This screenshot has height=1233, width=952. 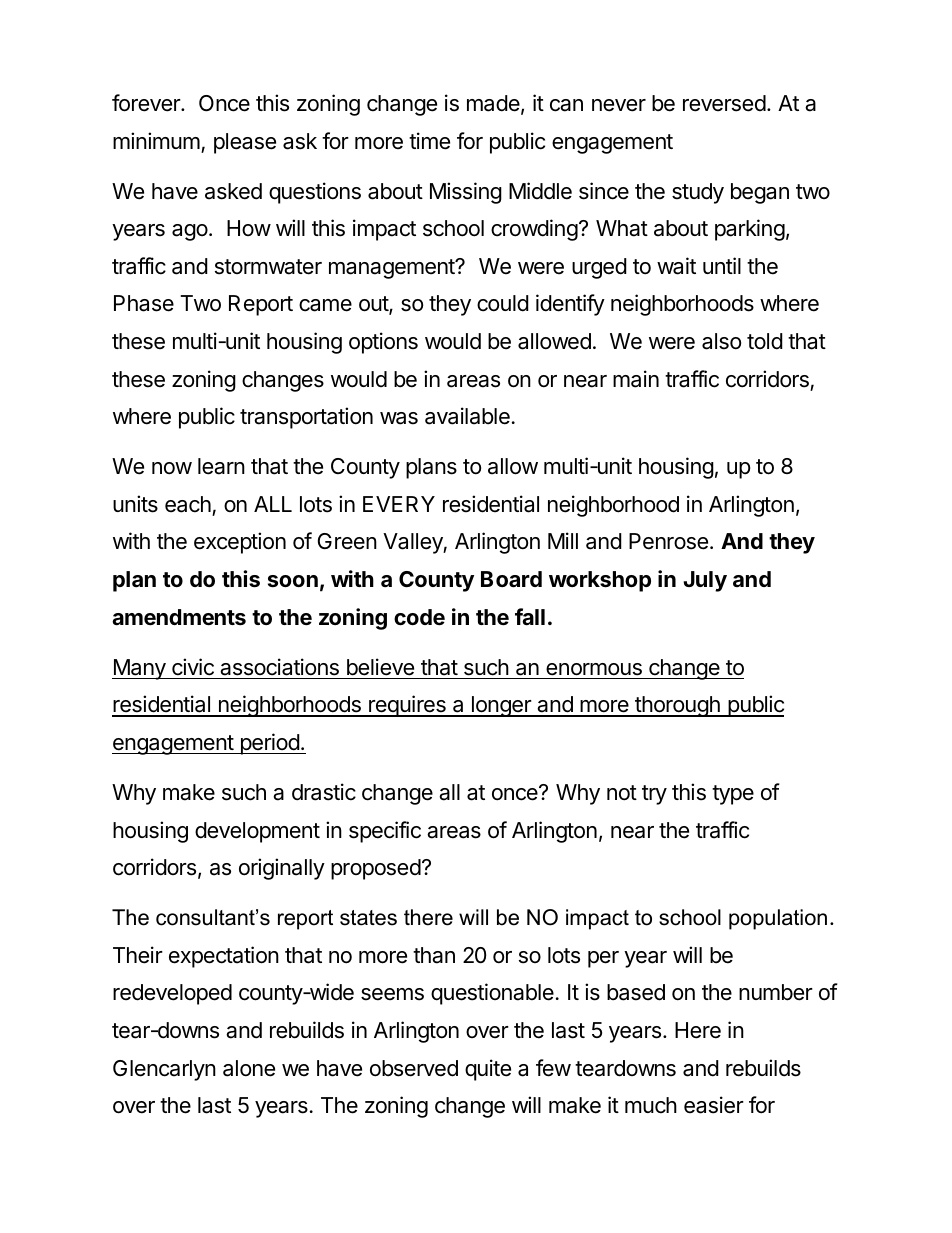 What do you see at coordinates (245, 143) in the screenshot?
I see `please` at bounding box center [245, 143].
